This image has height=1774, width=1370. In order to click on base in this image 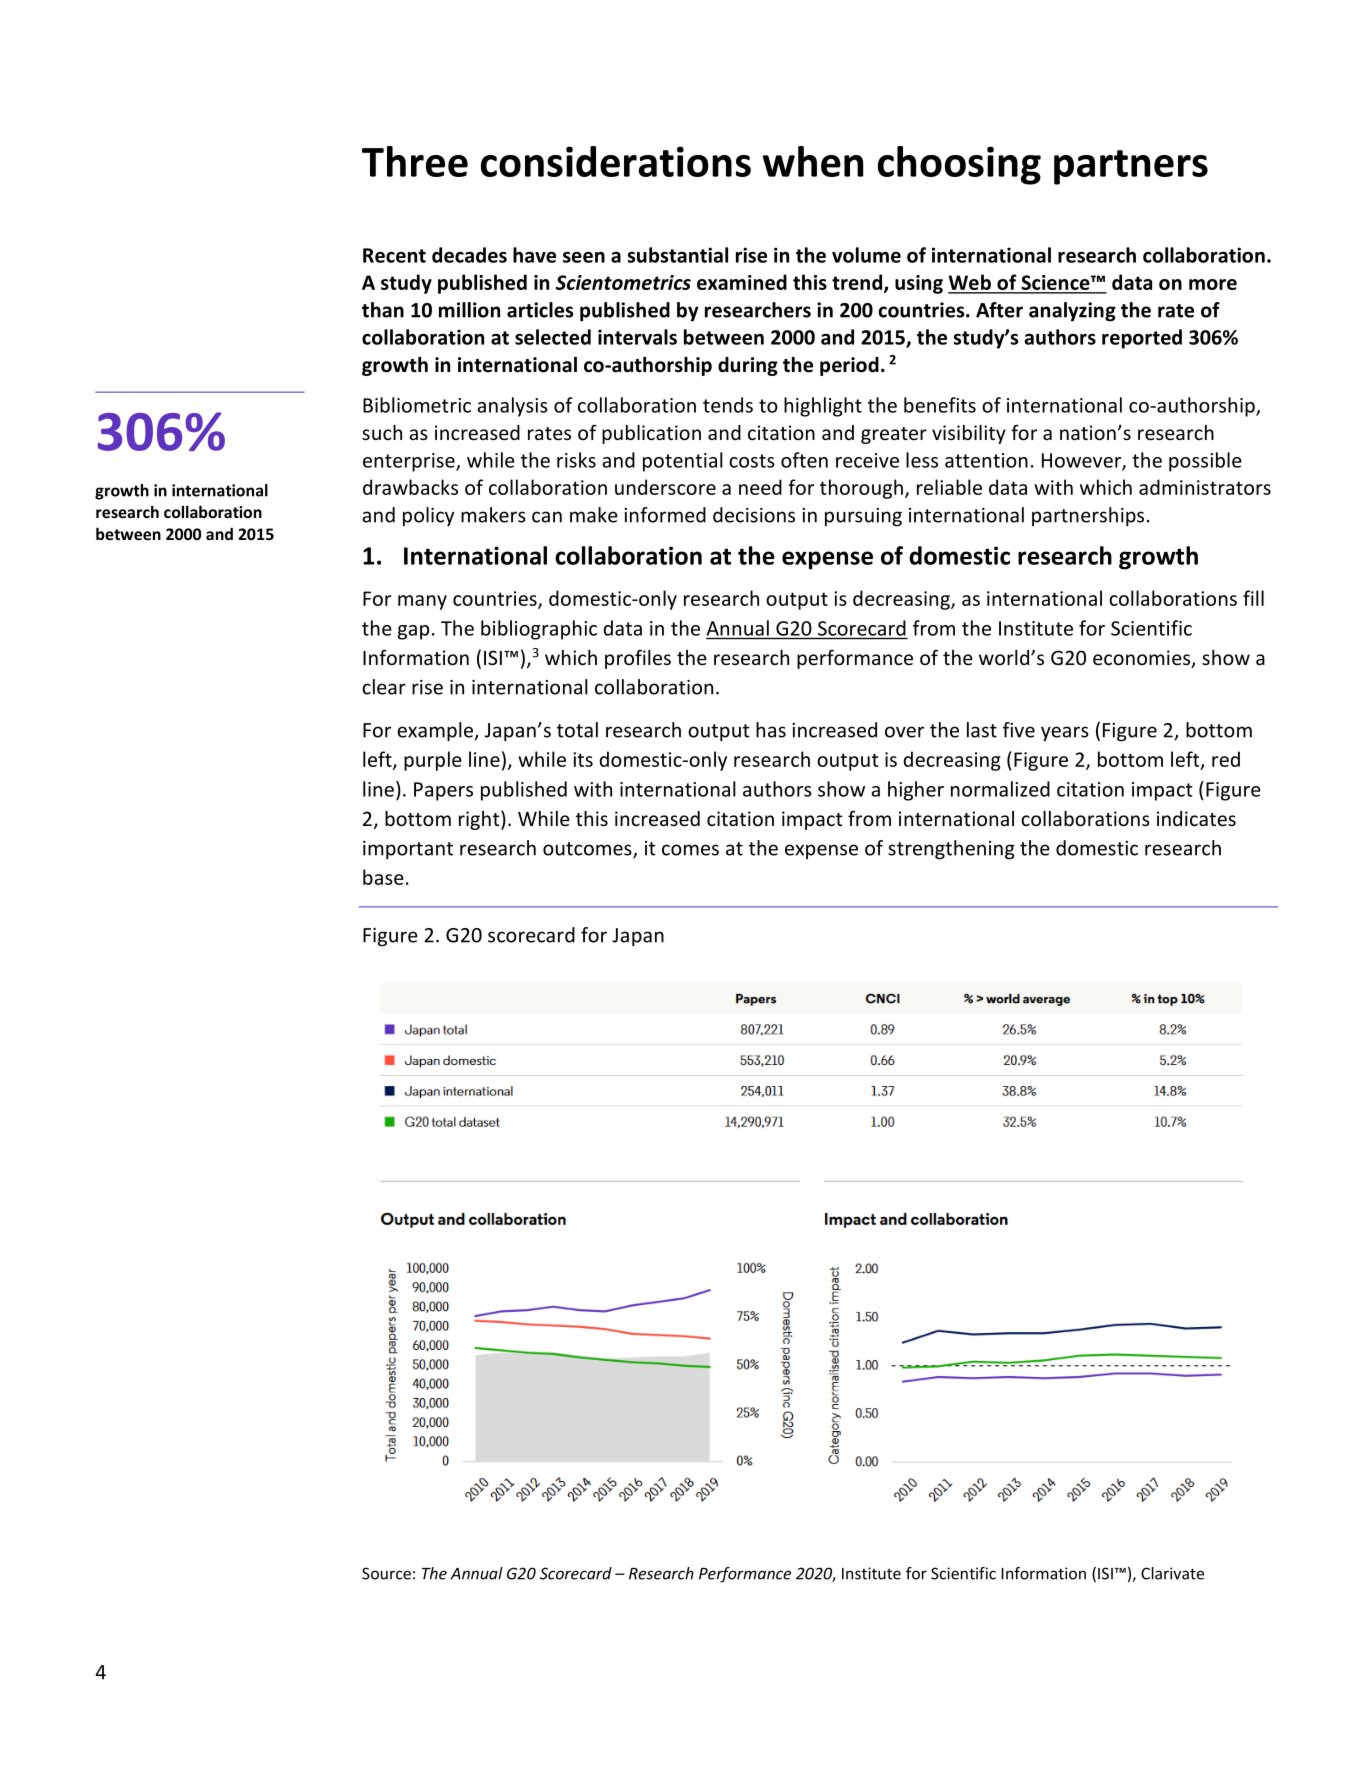, I will do `click(383, 877)`.
